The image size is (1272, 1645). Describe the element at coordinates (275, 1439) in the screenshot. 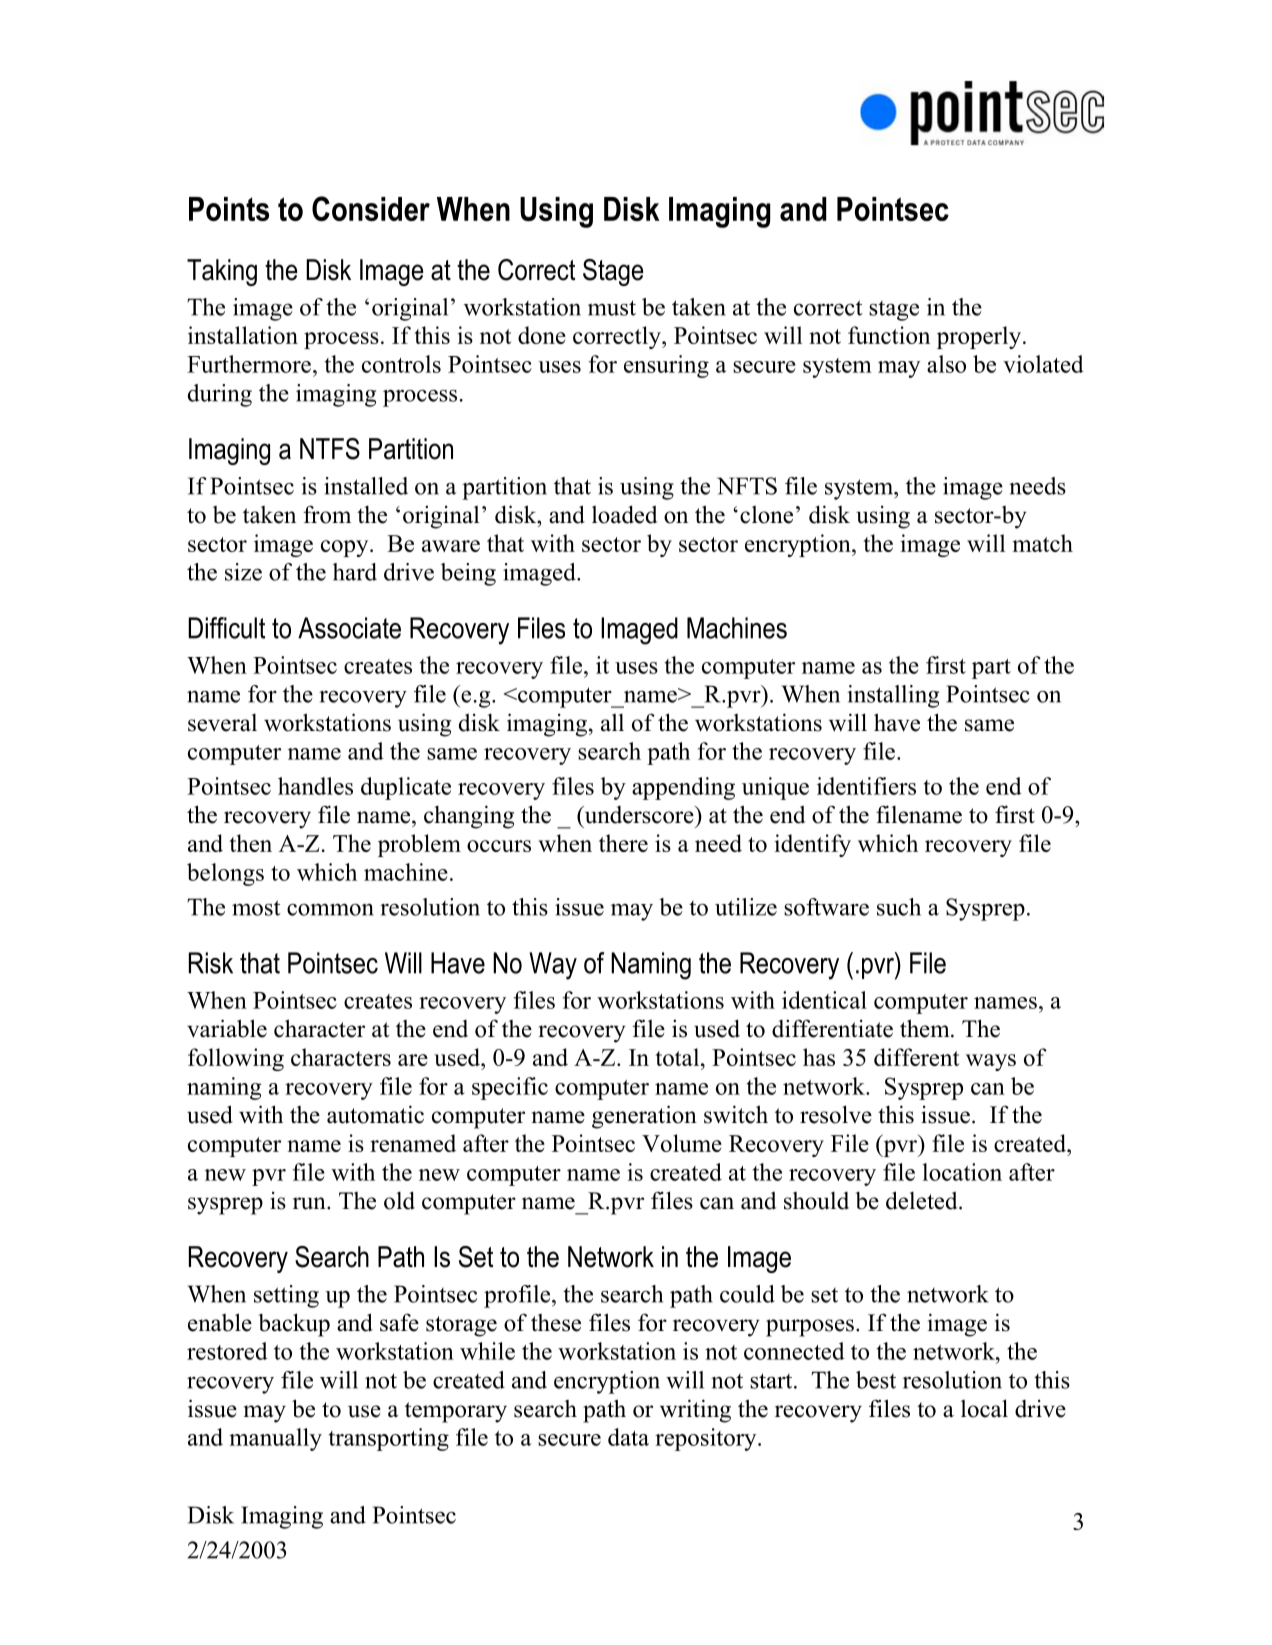

I see `manually` at that location.
